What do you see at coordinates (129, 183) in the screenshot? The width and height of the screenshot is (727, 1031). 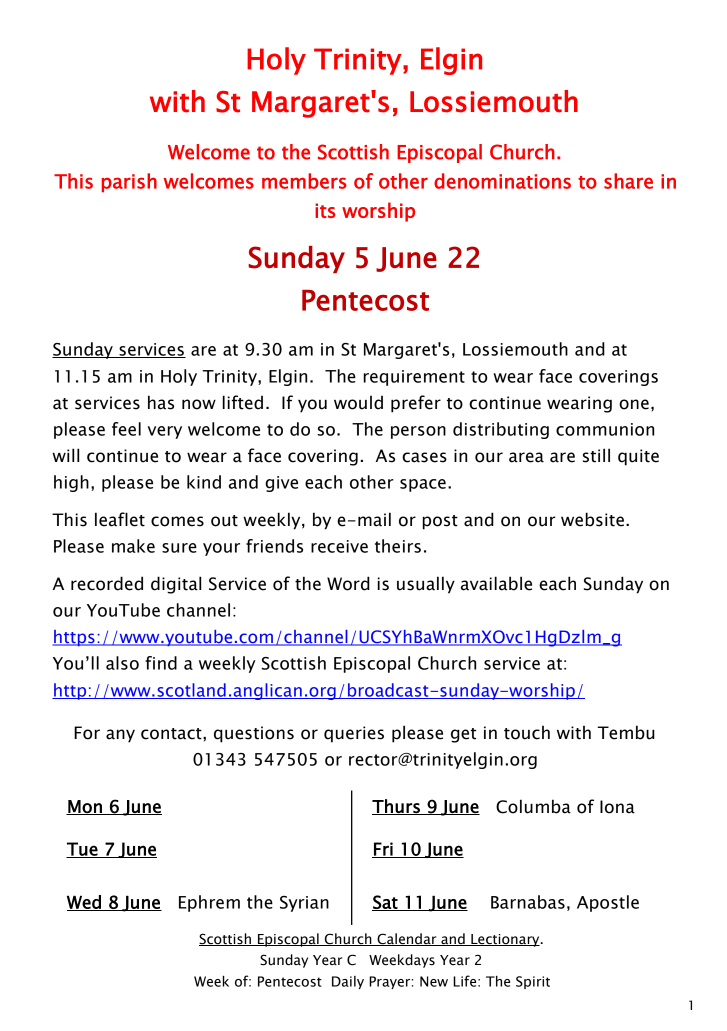 I see `parish` at bounding box center [129, 183].
